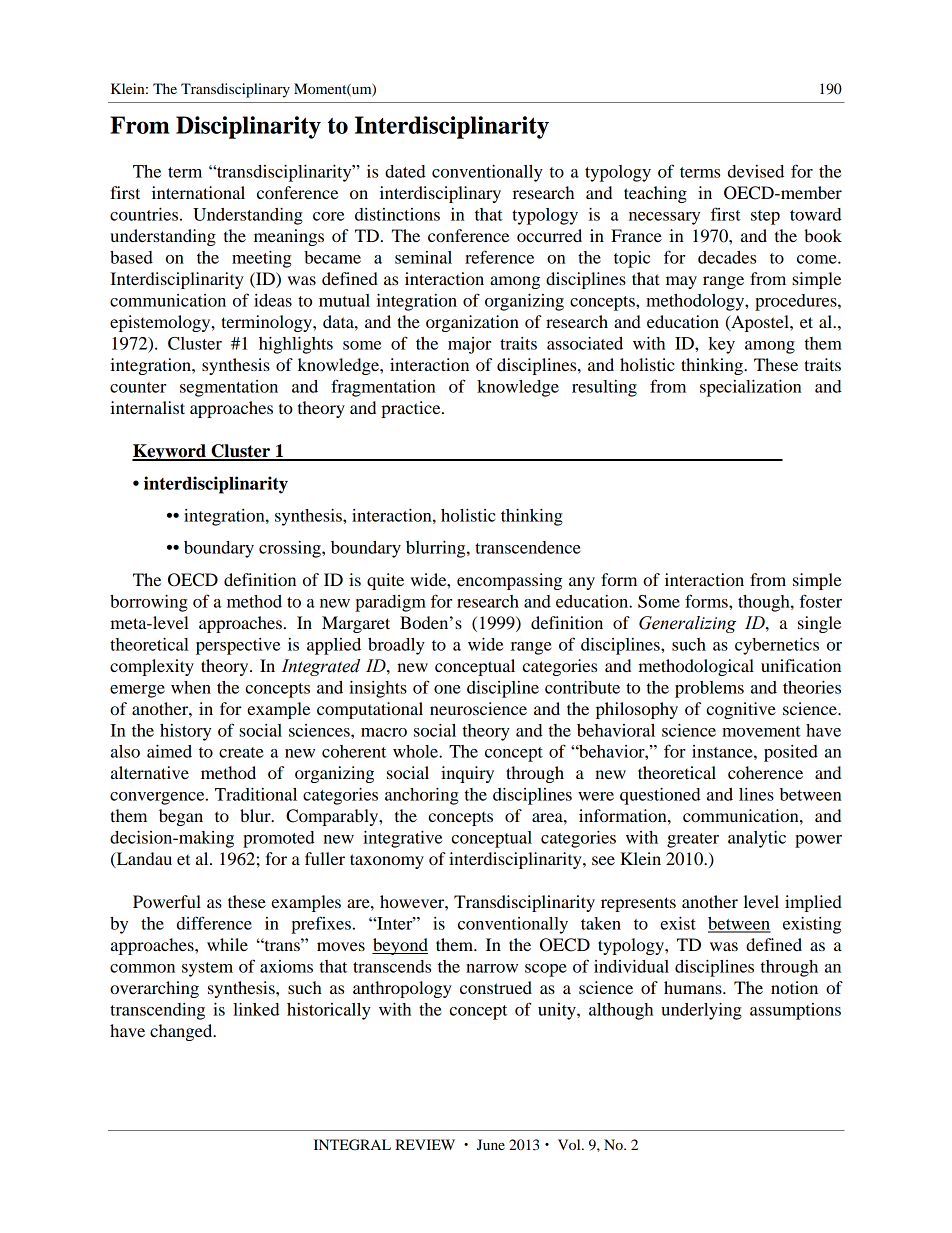 The width and height of the screenshot is (952, 1233). I want to click on underlying, so click(701, 1011).
